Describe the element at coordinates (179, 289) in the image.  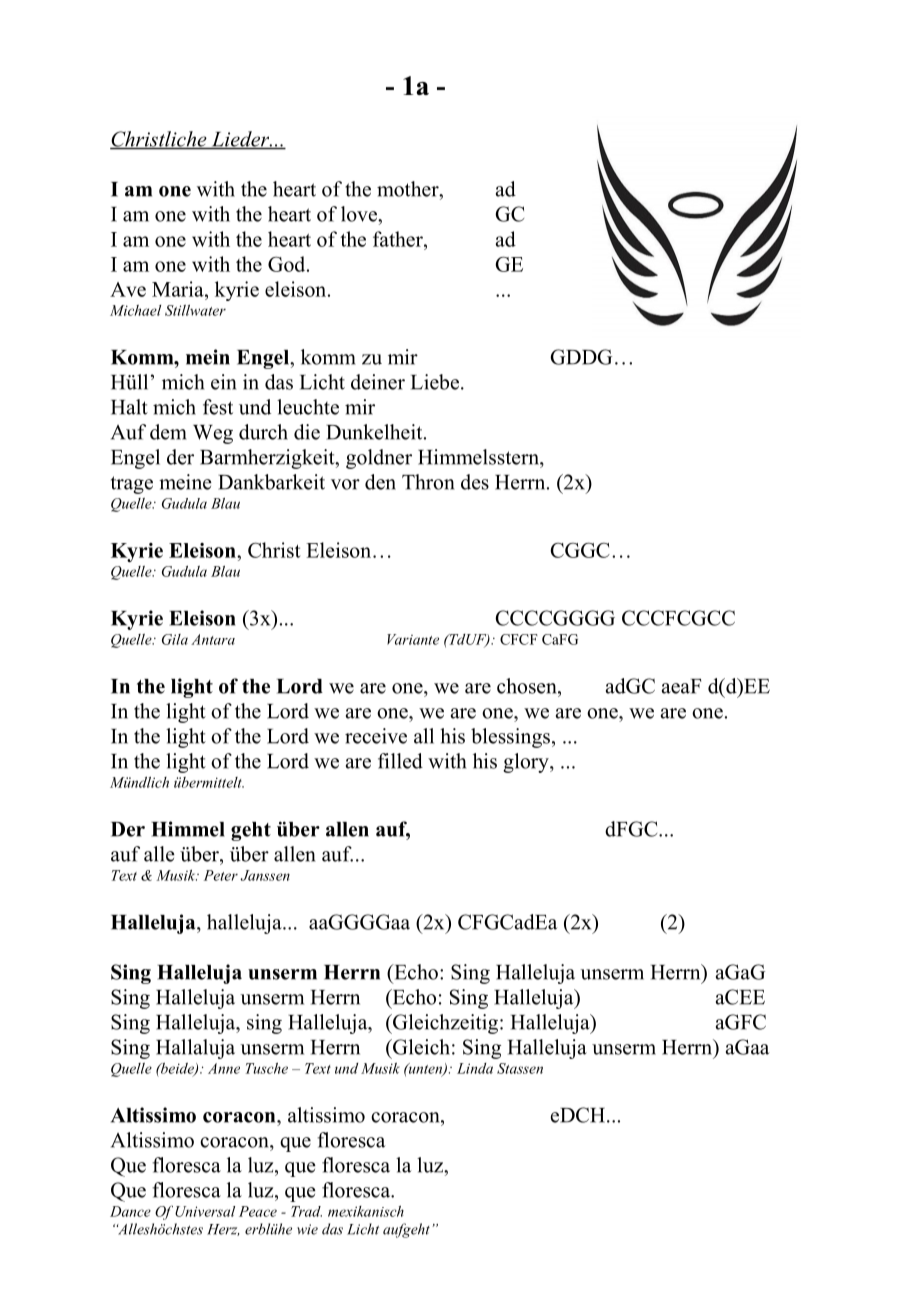
I see `Maria` at that location.
